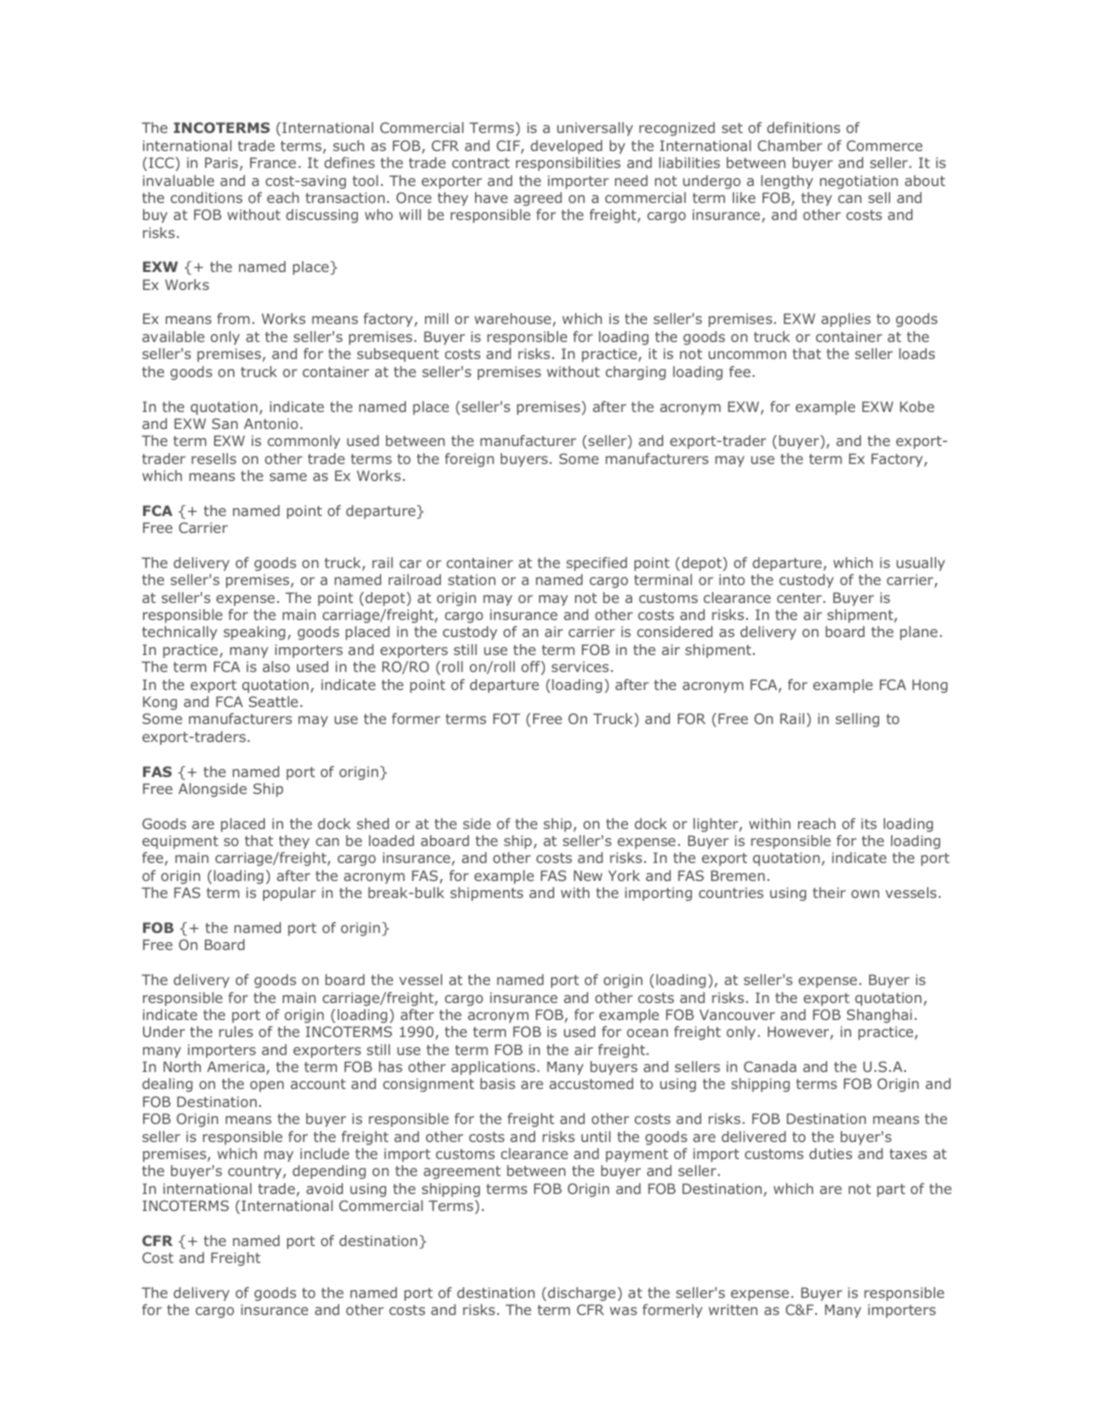  What do you see at coordinates (859, 182) in the screenshot?
I see `negotiation` at bounding box center [859, 182].
